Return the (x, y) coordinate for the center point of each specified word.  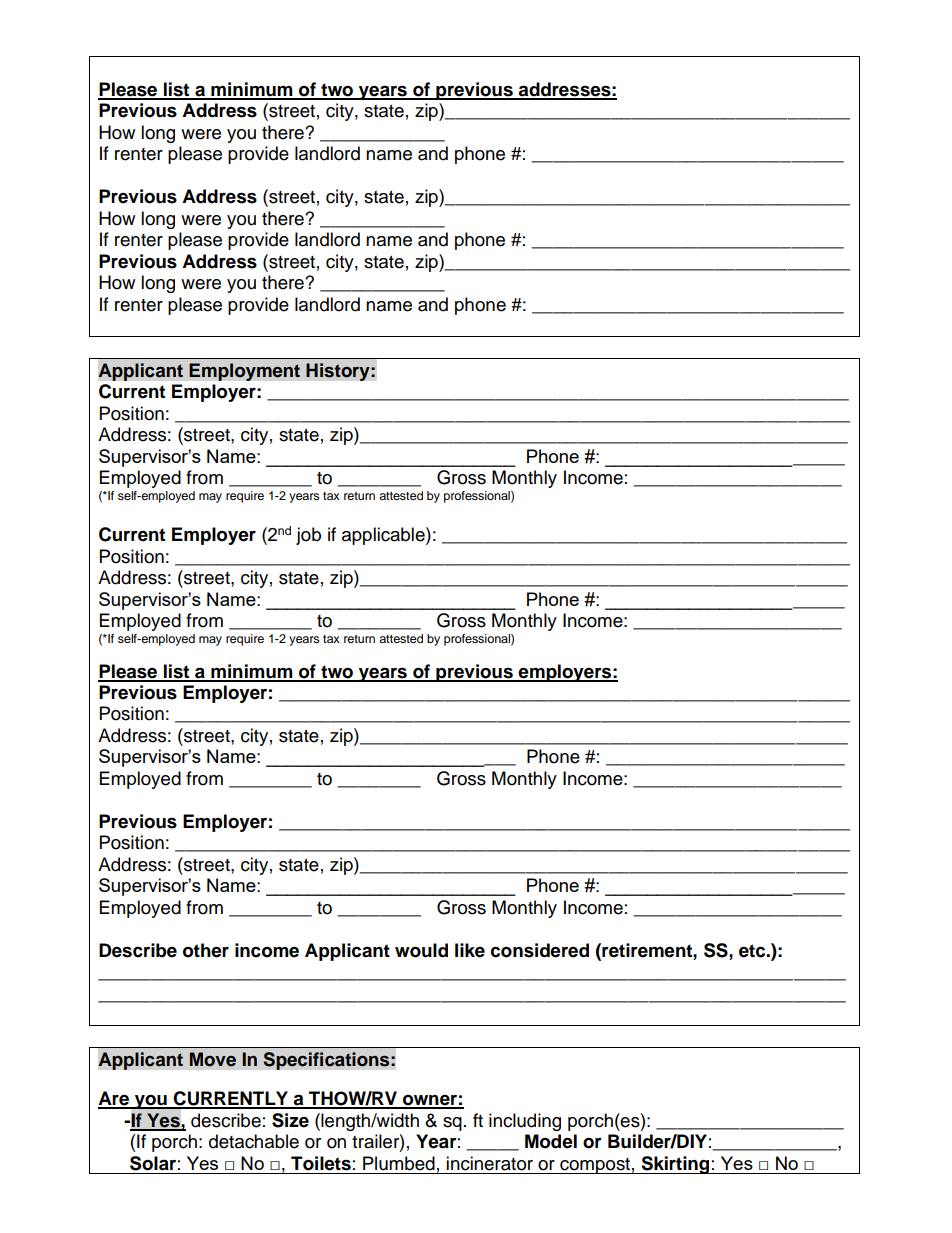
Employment (244, 372)
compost (595, 1166)
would (421, 950)
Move (213, 1059)
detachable (254, 1141)
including (525, 1122)
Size (290, 1120)
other (206, 950)
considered (540, 950)
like (470, 950)
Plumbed (399, 1163)
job (308, 536)
